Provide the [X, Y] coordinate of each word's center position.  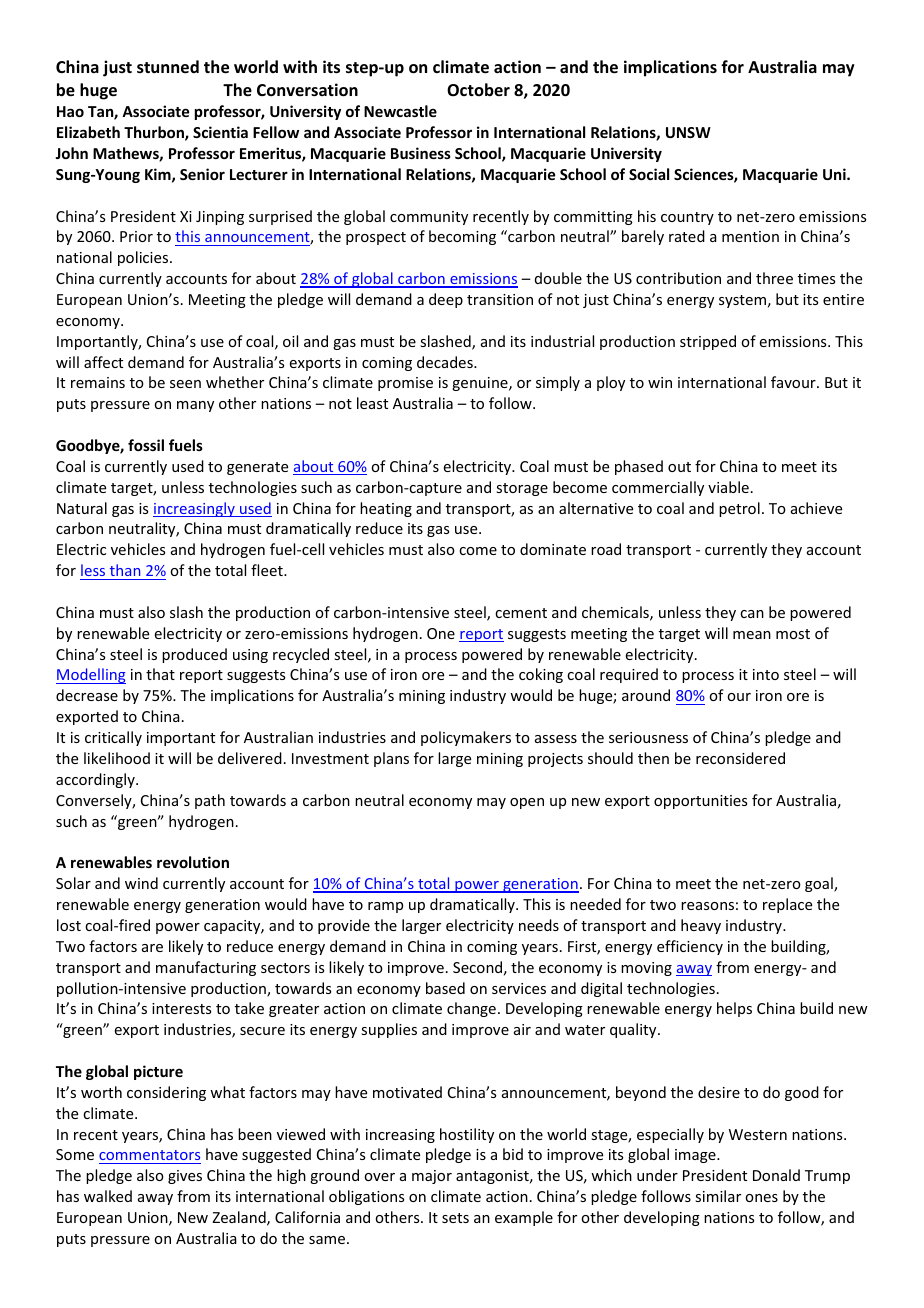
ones [761, 1198]
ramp [385, 907]
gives [185, 1177]
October [478, 90]
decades [446, 362]
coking [541, 675]
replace [787, 905]
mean [752, 635]
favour [794, 382]
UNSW [688, 132]
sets [455, 1218]
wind [141, 883]
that [160, 674]
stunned [168, 67]
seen [185, 384]
